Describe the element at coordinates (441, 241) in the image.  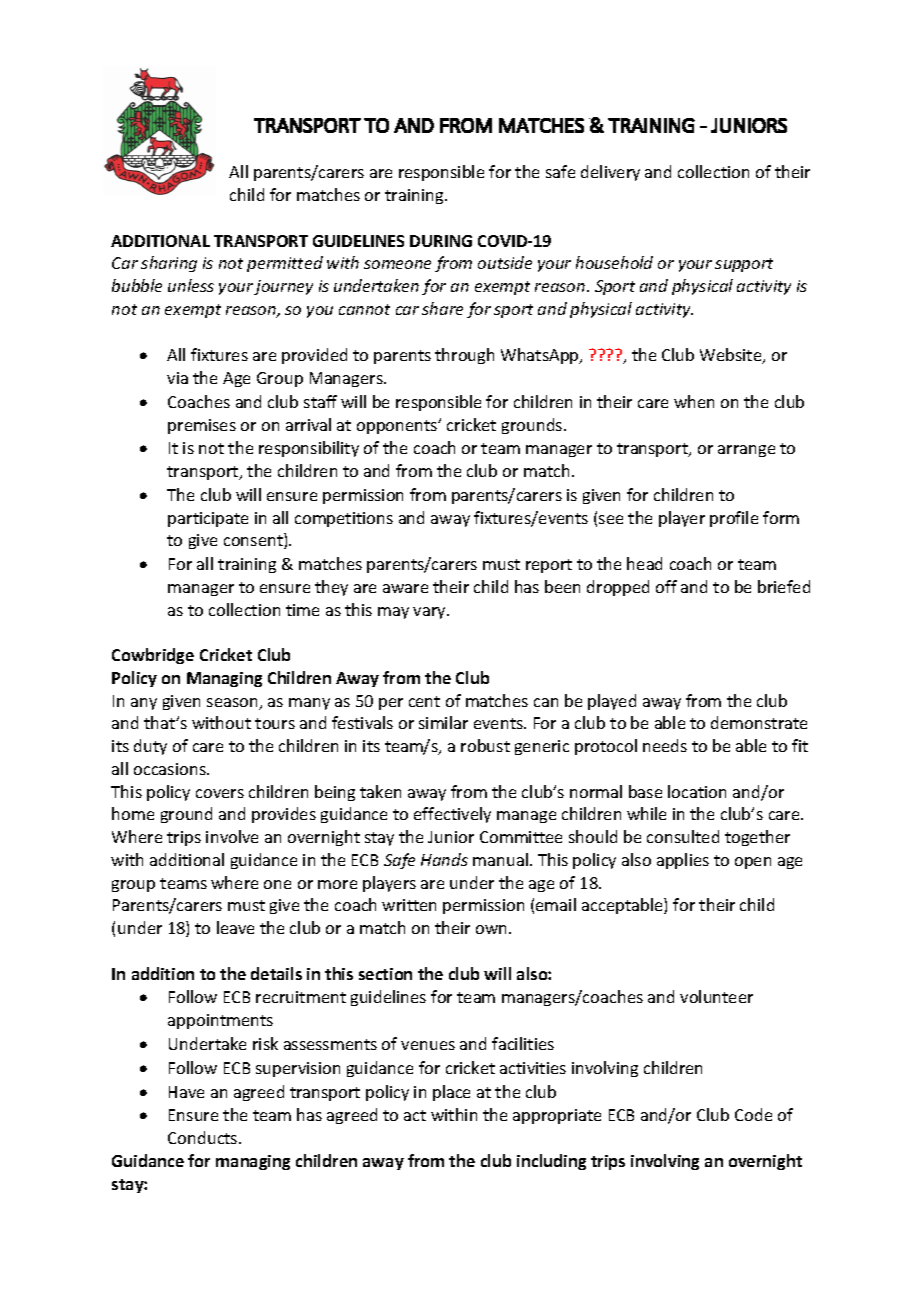
I see `DURING` at that location.
